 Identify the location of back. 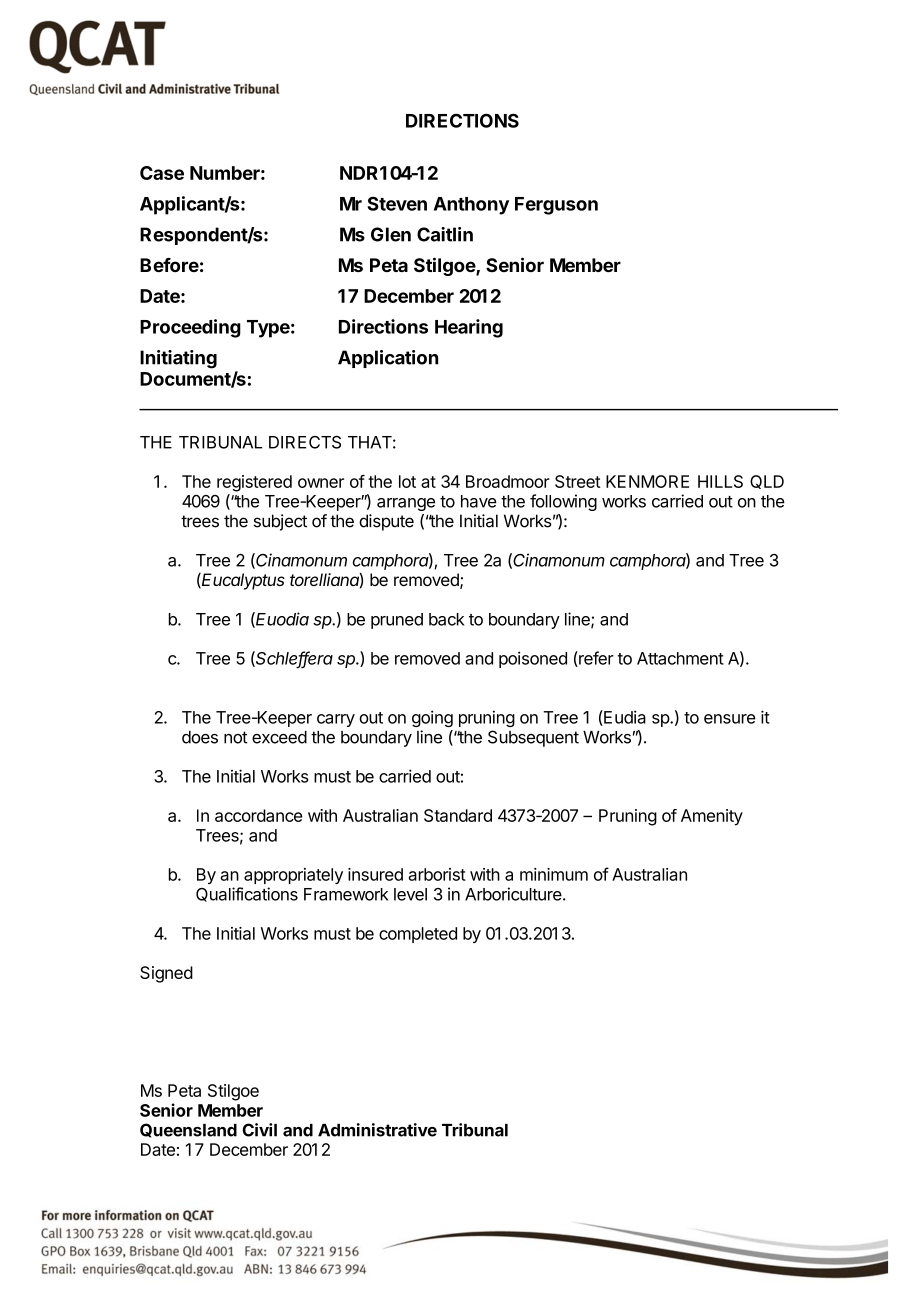
(446, 619).
